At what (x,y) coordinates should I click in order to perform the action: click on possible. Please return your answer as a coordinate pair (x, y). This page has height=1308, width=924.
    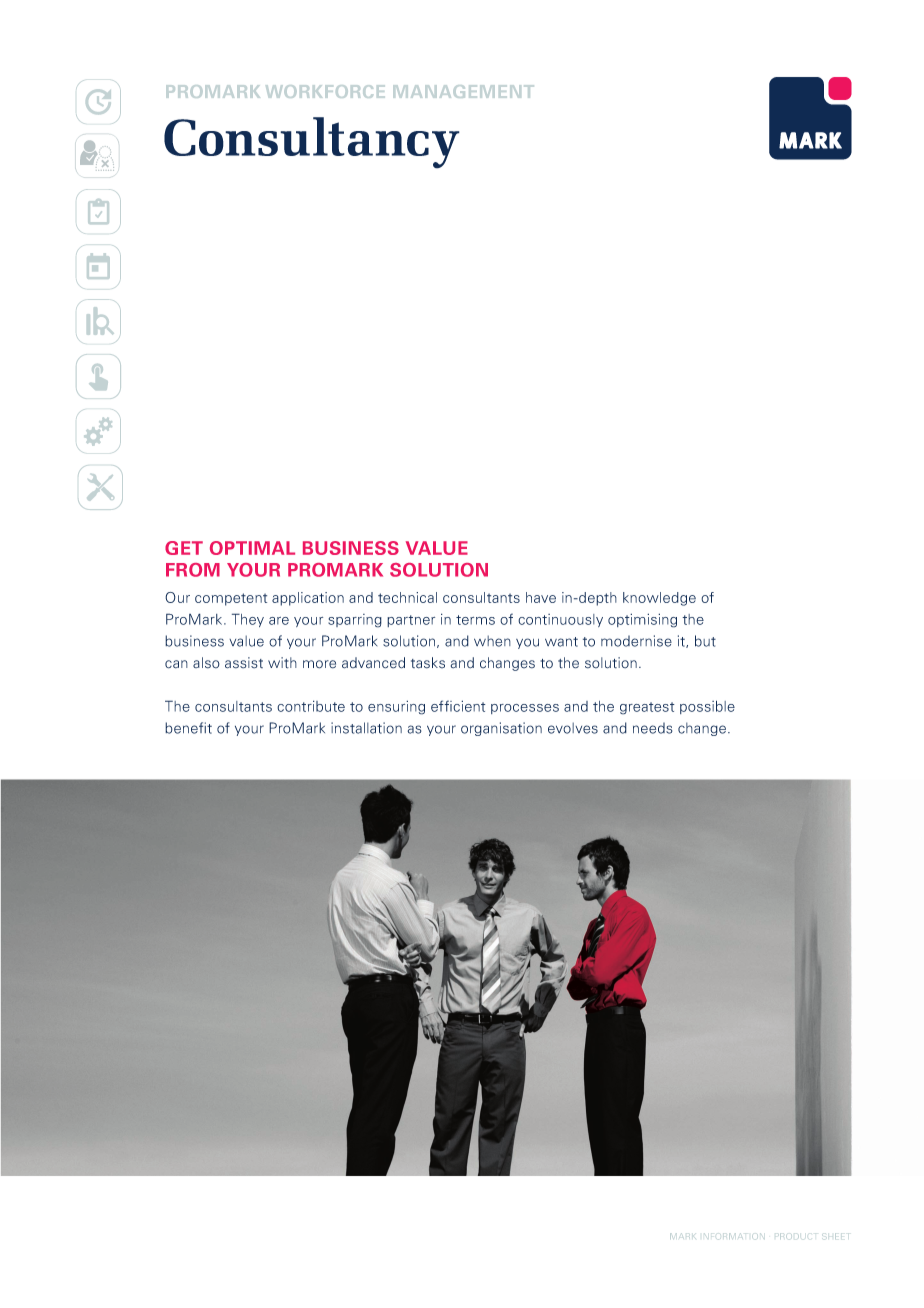
    Looking at the image, I should click on (707, 707).
